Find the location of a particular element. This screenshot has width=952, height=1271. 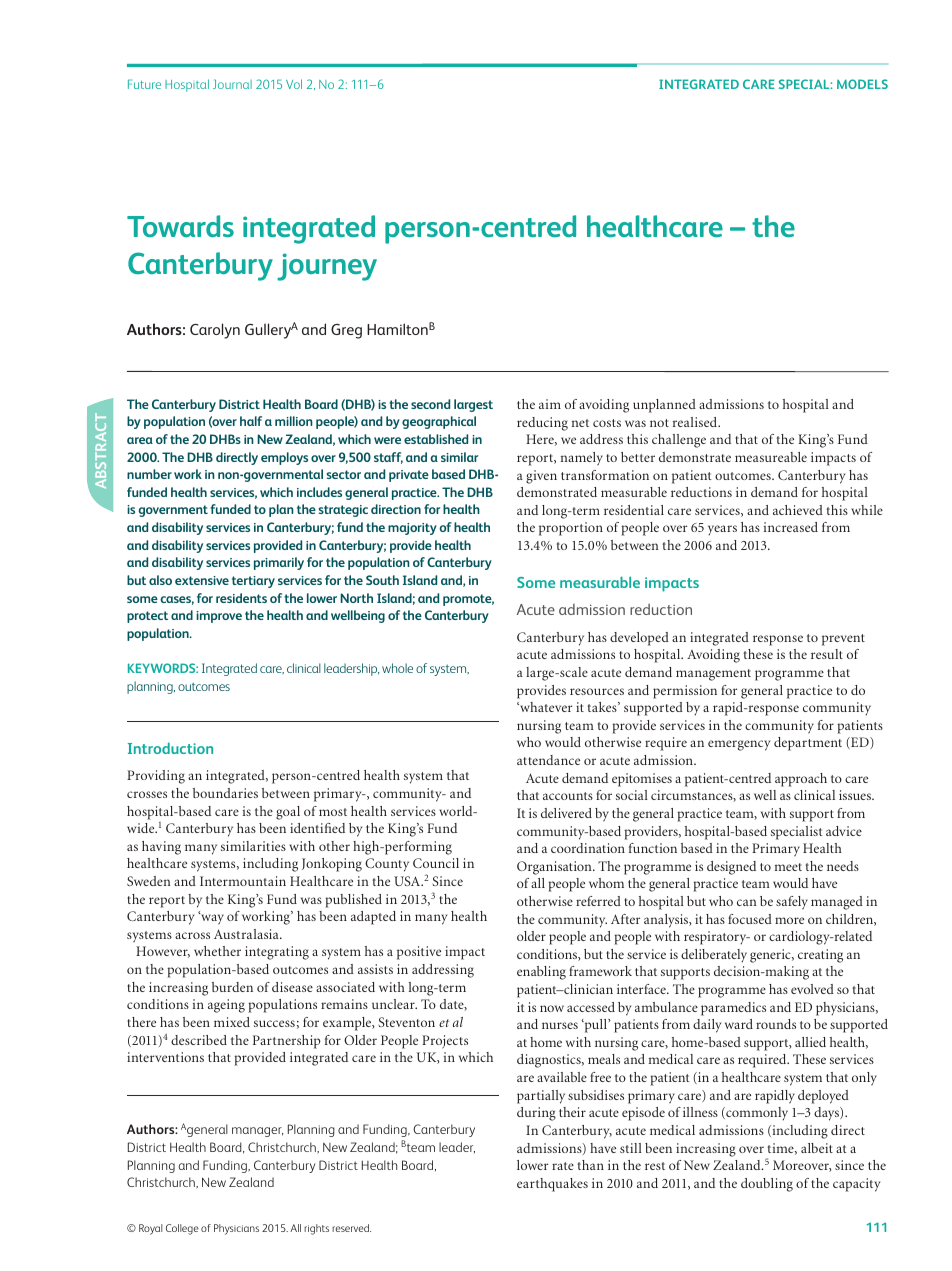

whatever is located at coordinates (545, 707).
